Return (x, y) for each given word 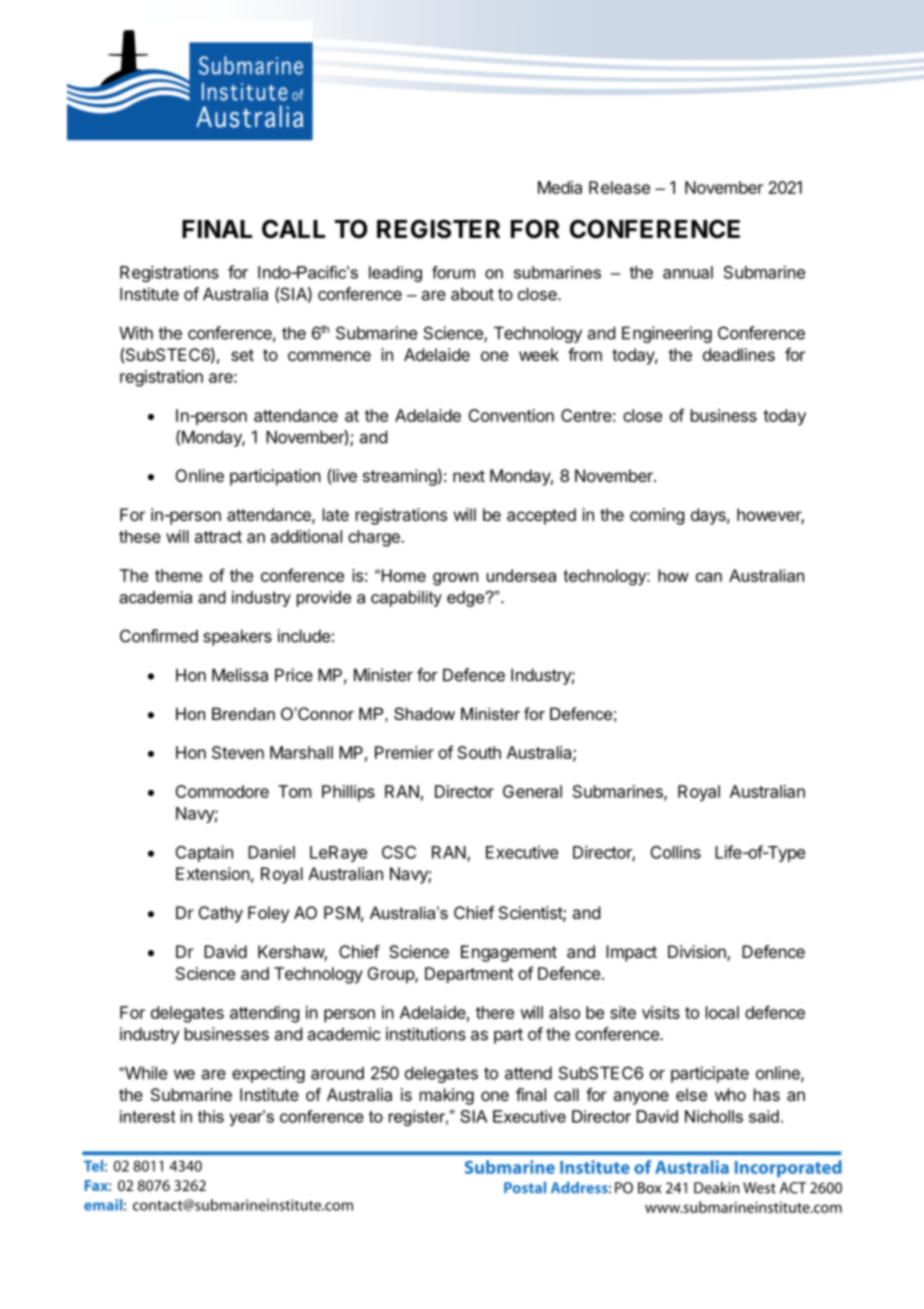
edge (467, 599)
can (709, 577)
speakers (237, 637)
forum (453, 272)
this (211, 1116)
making (447, 1096)
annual (688, 272)
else (691, 1094)
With (136, 333)
